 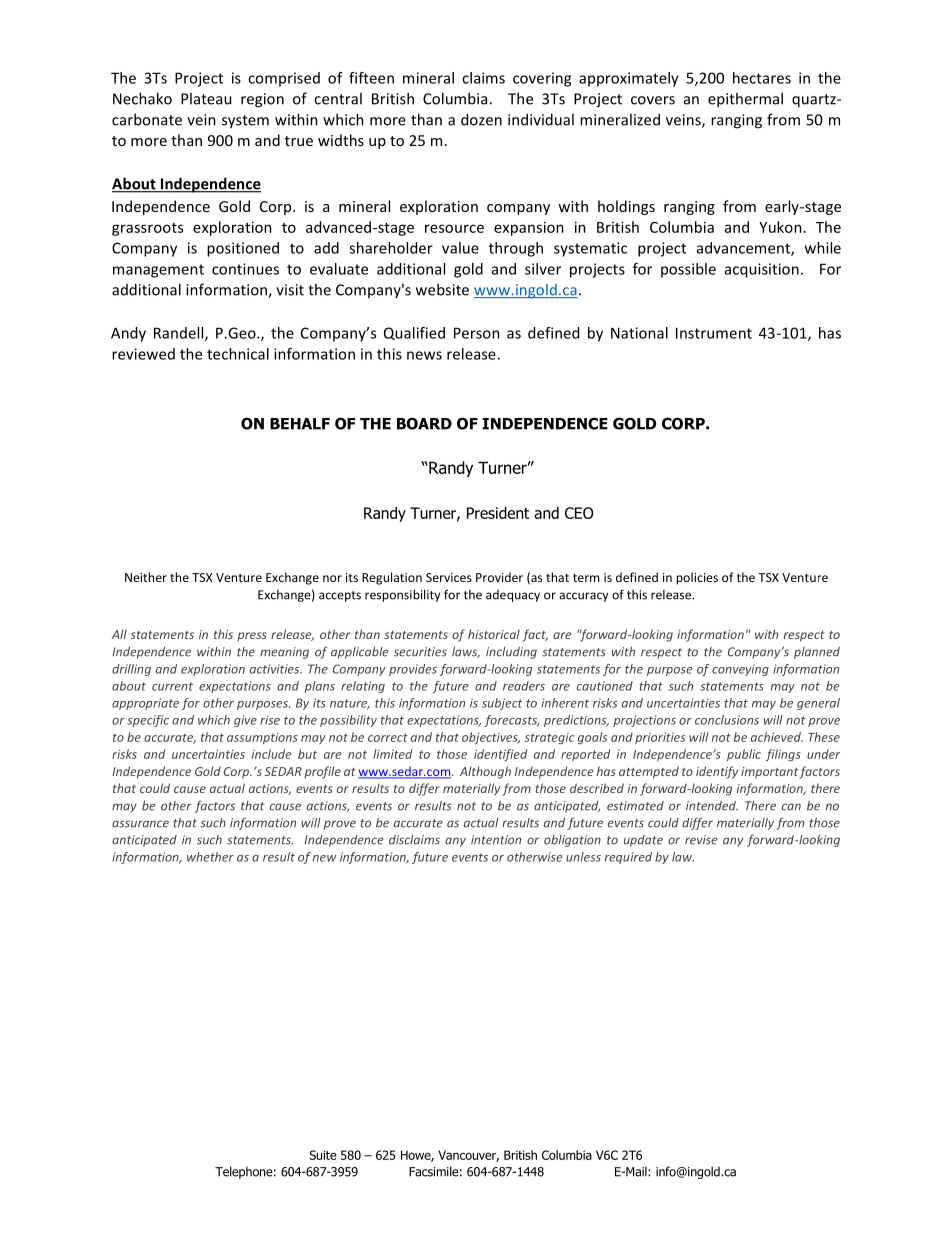 I want to click on Suite, so click(x=323, y=1155).
